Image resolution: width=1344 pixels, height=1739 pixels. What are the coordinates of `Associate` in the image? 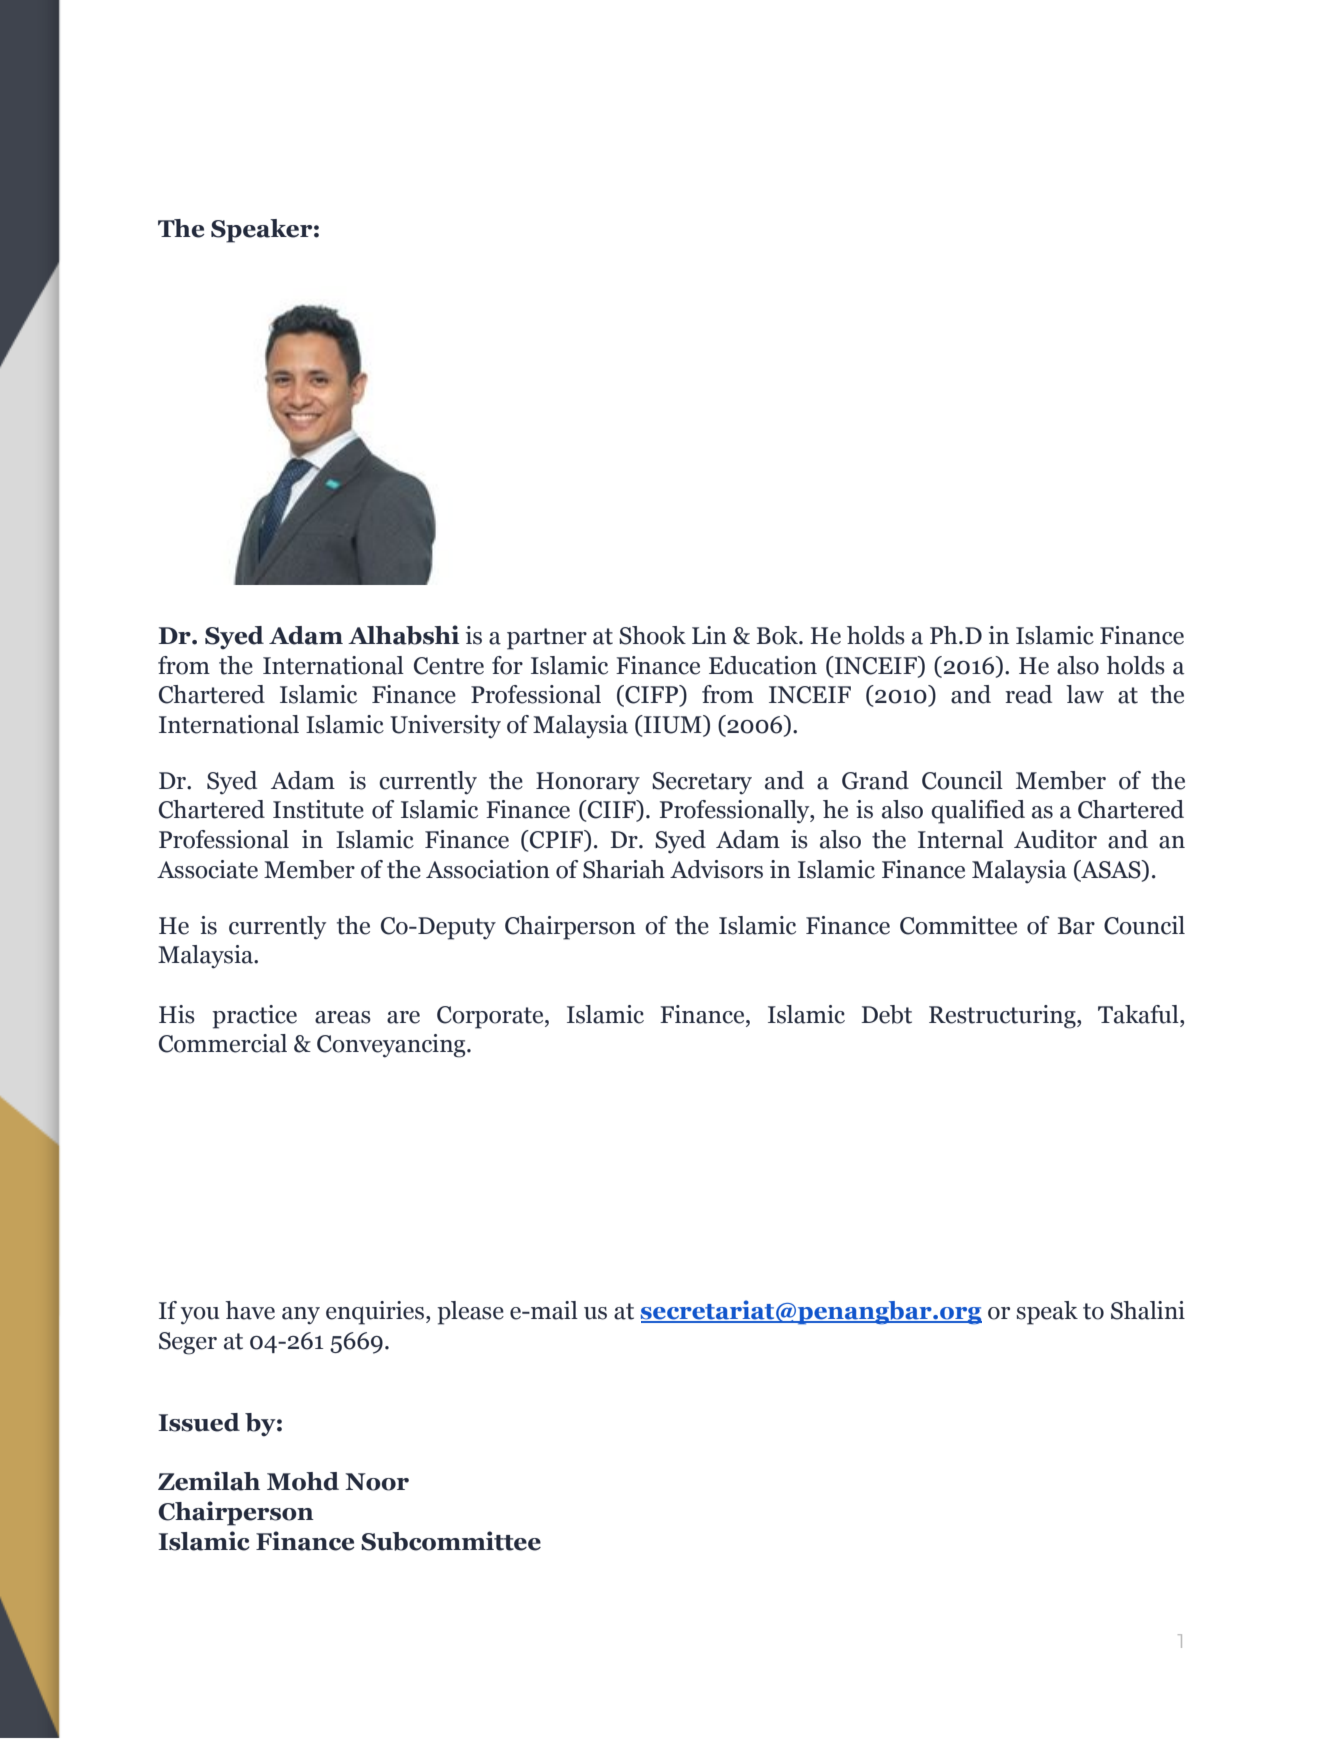 It's located at (207, 869).
